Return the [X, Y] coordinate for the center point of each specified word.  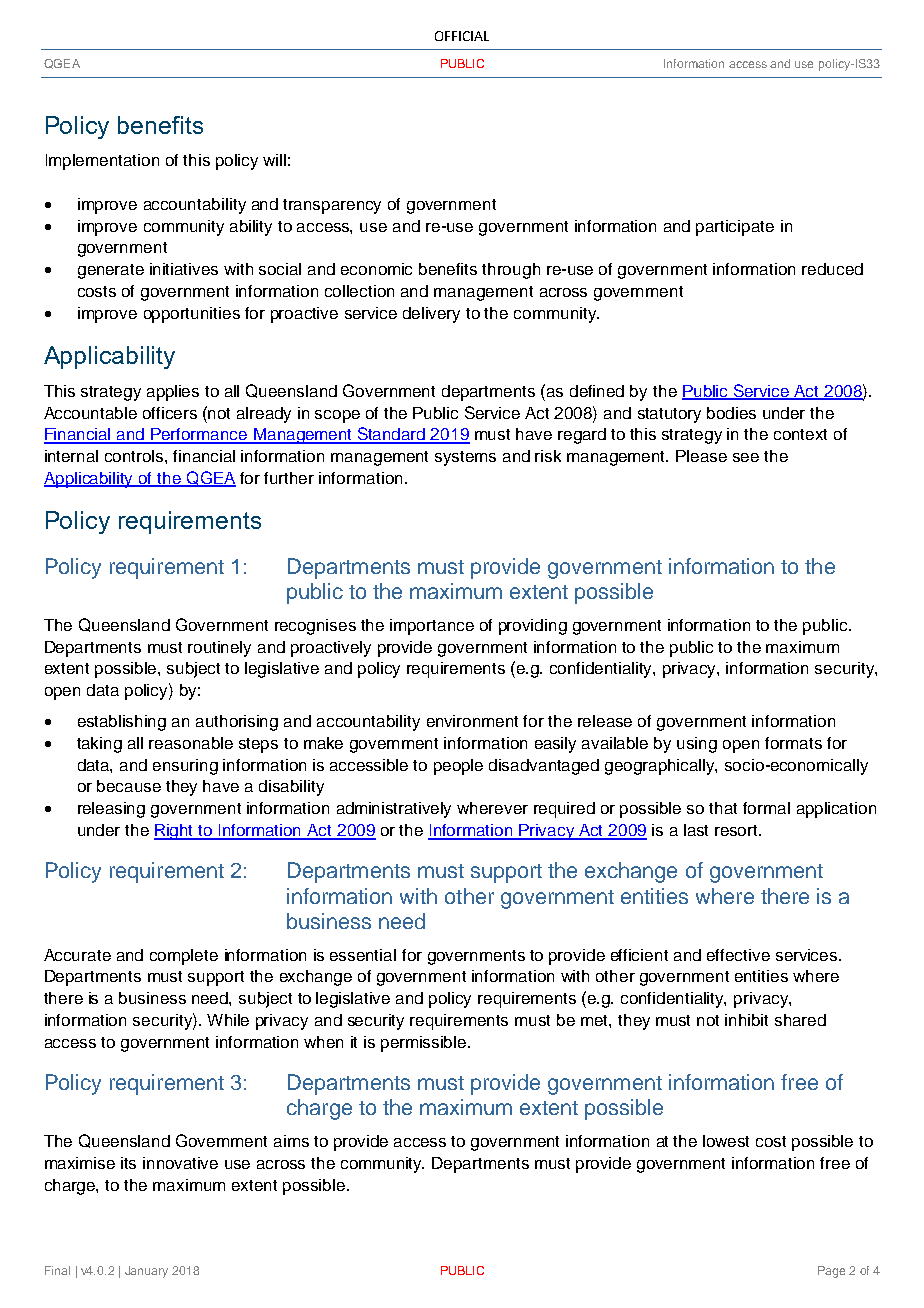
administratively [394, 810]
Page [831, 1272]
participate [735, 228]
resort [737, 830]
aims [291, 1141]
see [746, 457]
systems [465, 458]
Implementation [102, 162]
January [146, 1272]
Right [175, 832]
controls [135, 456]
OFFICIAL [462, 36]
